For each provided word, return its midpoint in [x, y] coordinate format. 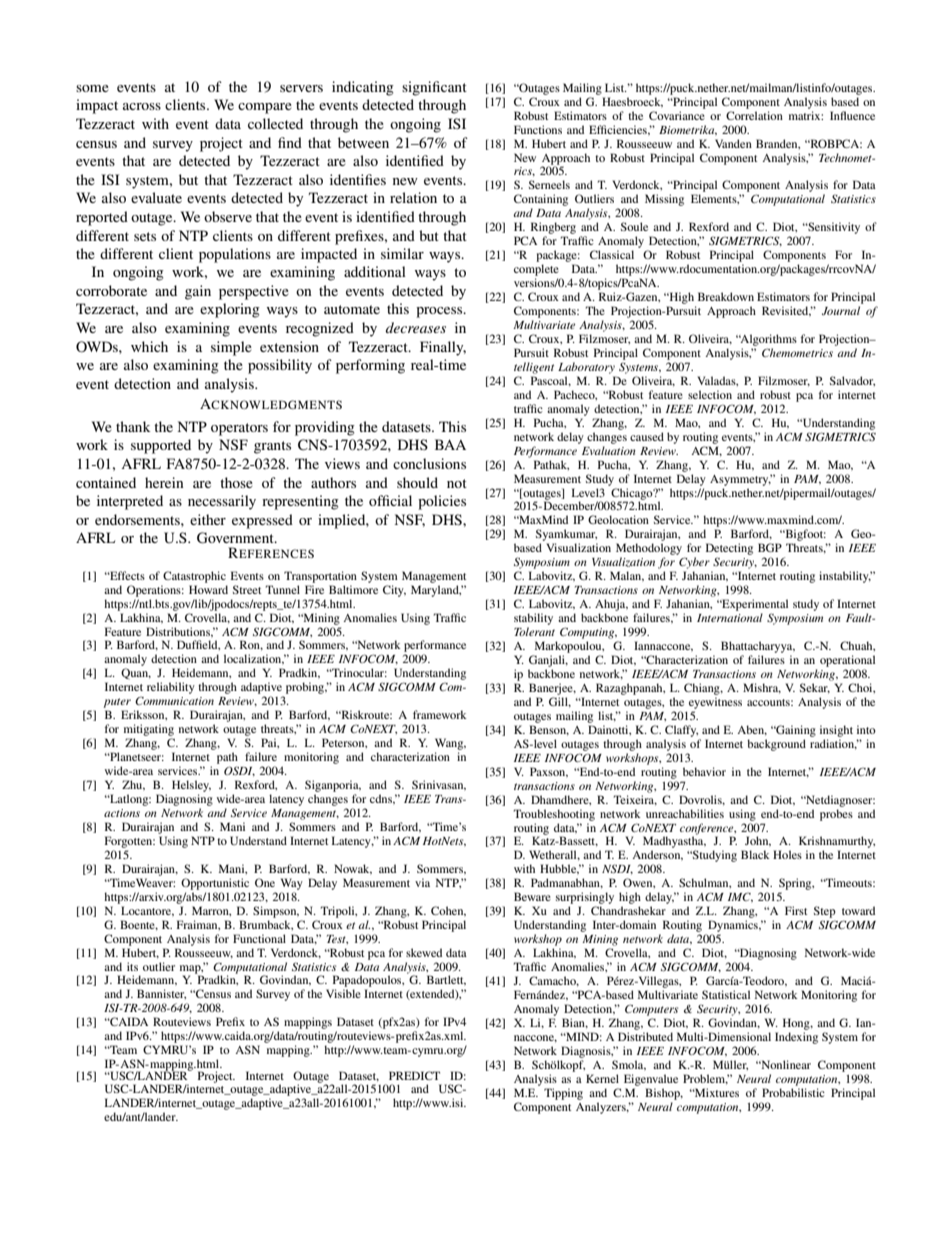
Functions [538, 129]
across [142, 106]
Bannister [161, 994]
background [776, 745]
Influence [852, 115]
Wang [450, 744]
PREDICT [414, 1075]
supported [161, 446]
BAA [450, 444]
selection [710, 394]
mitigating [149, 730]
